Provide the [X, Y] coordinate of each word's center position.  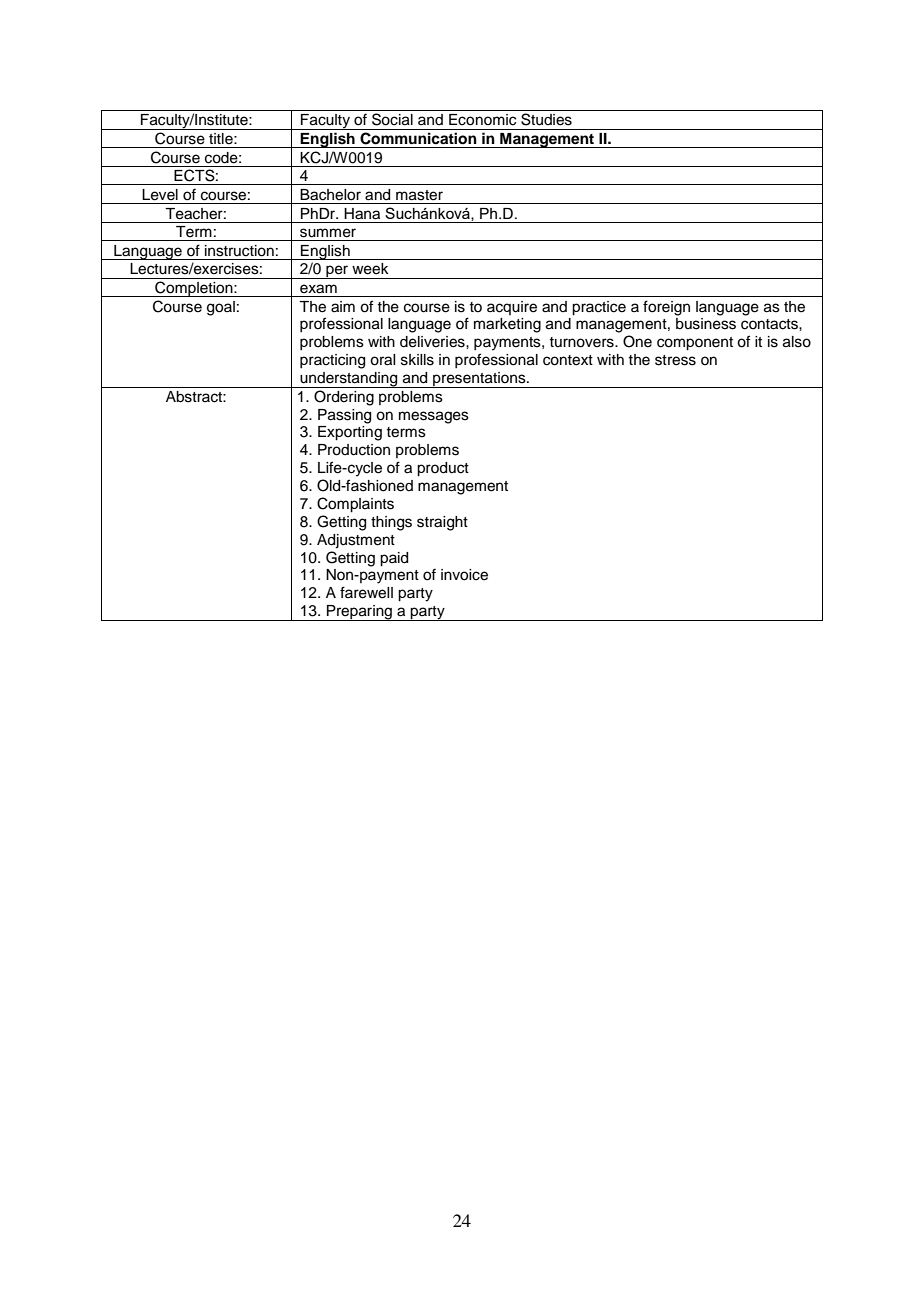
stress [675, 360]
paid [394, 559]
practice [599, 308]
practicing [332, 361]
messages [434, 417]
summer [328, 233]
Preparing [359, 613]
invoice [464, 575]
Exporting [350, 433]
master [419, 195]
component [695, 344]
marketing [507, 325]
